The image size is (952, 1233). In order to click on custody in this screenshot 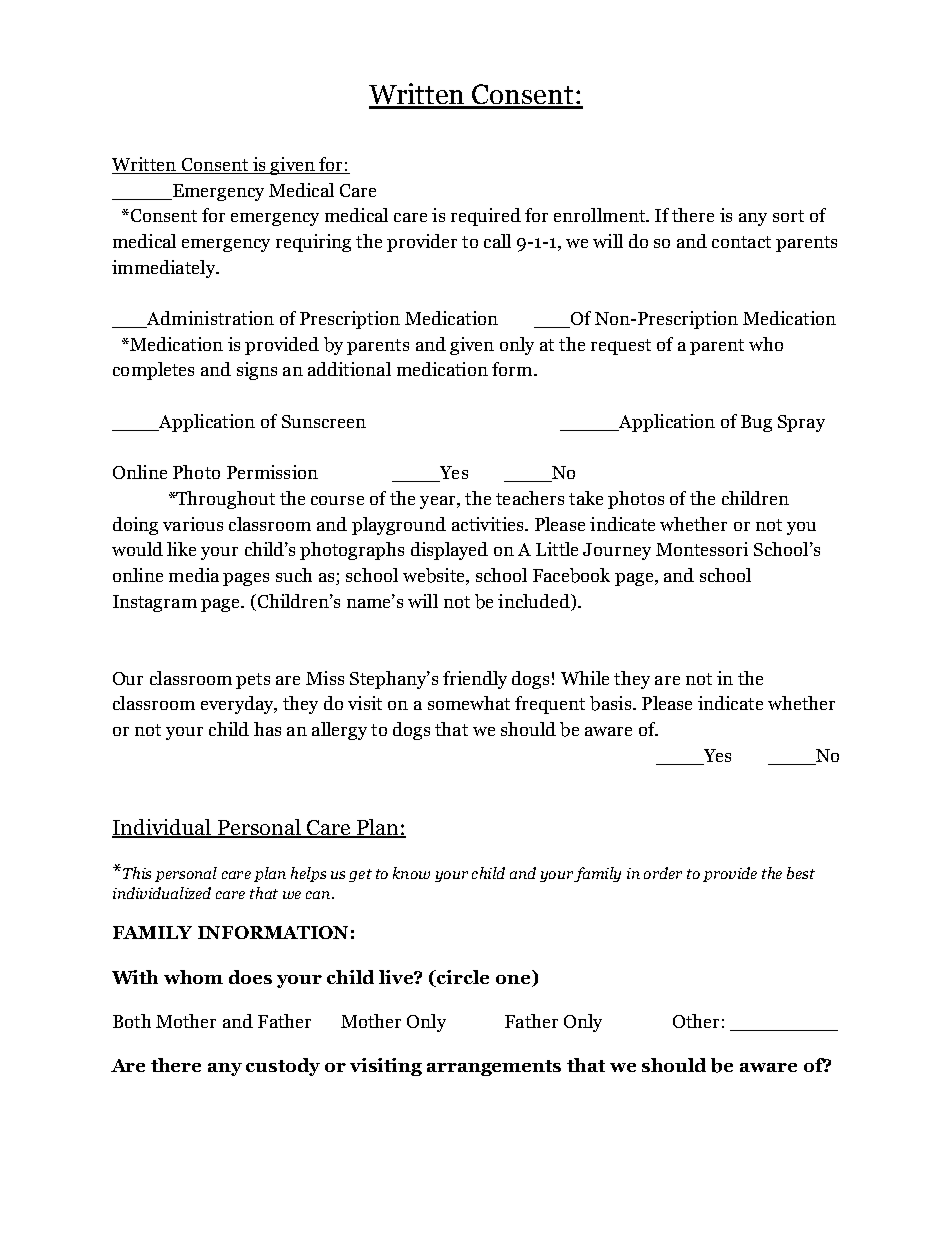, I will do `click(283, 1067)`.
